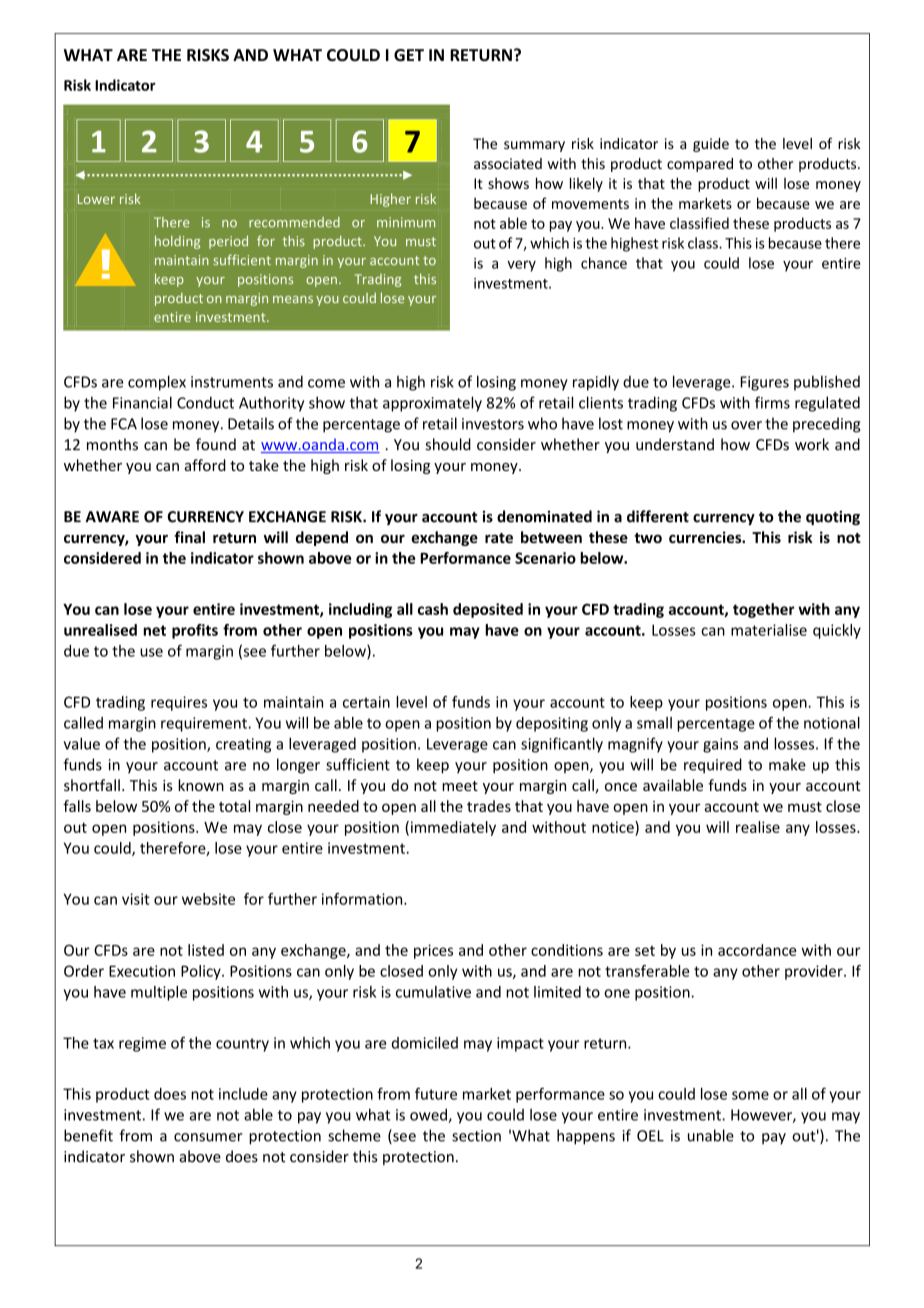 Image resolution: width=924 pixels, height=1308 pixels. What do you see at coordinates (208, 1137) in the screenshot?
I see `consumer` at bounding box center [208, 1137].
